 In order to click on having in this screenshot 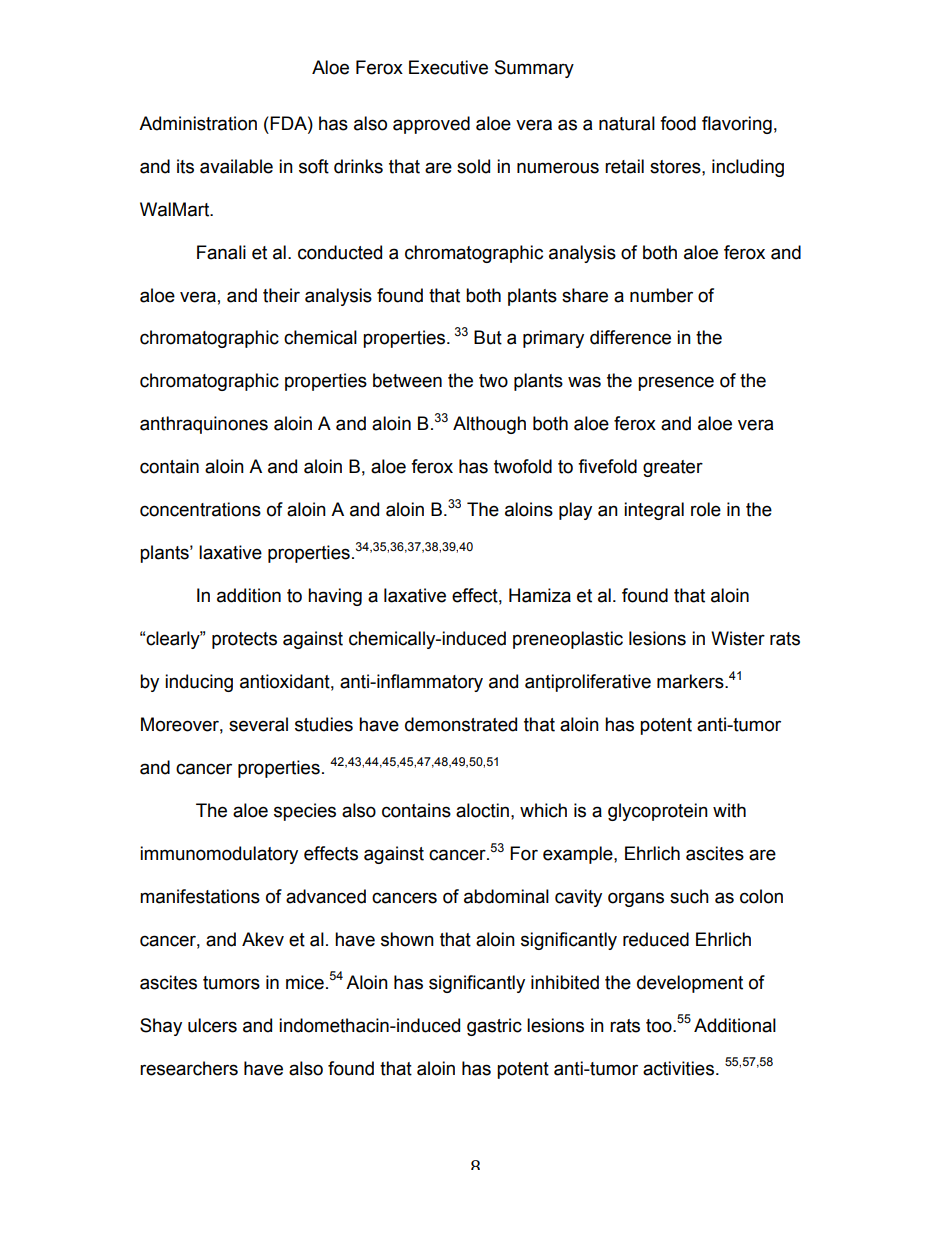, I will do `click(335, 597)`.
